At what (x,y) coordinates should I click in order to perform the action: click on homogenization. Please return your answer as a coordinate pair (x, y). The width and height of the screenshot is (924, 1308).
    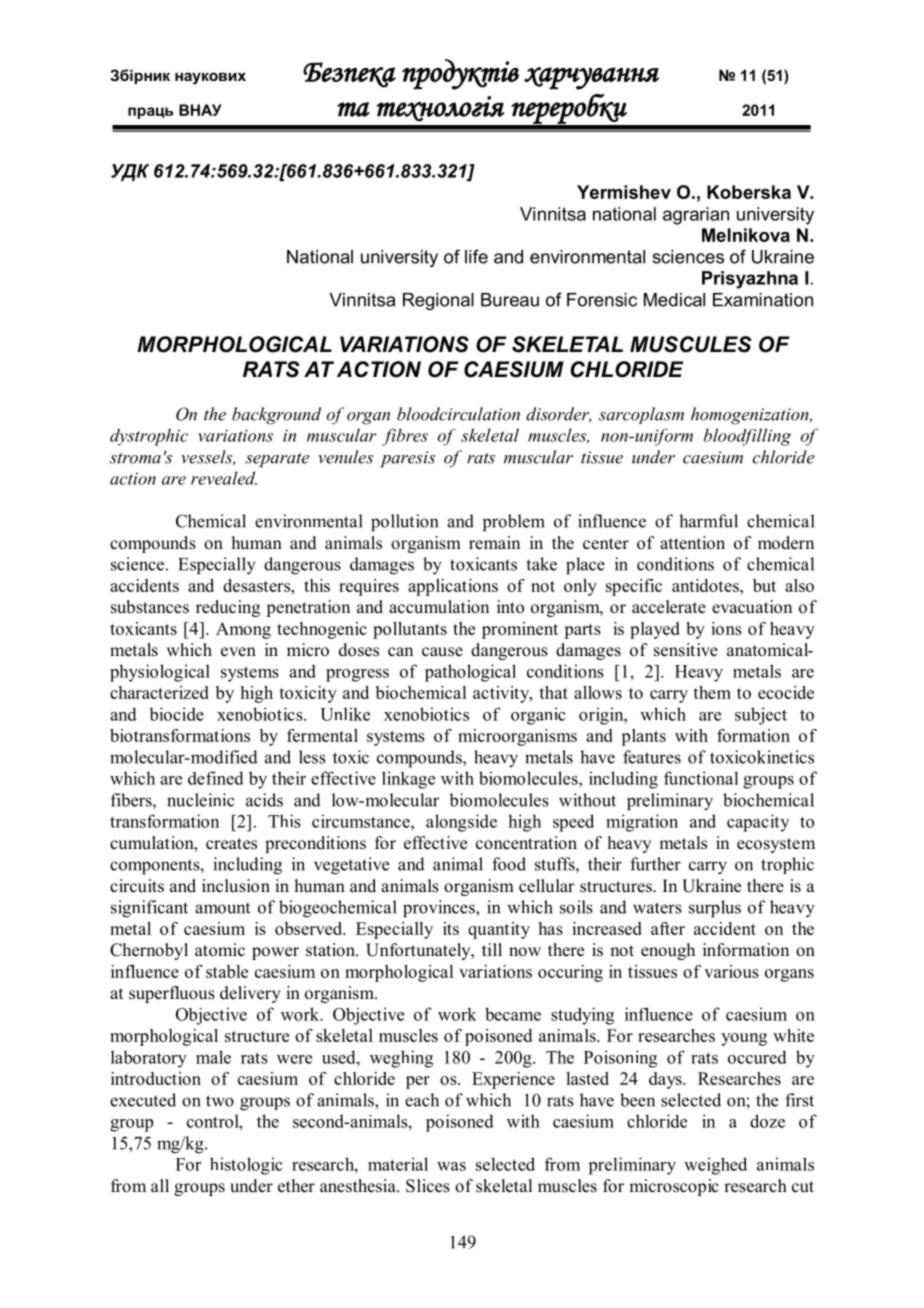
    Looking at the image, I should click on (751, 416).
